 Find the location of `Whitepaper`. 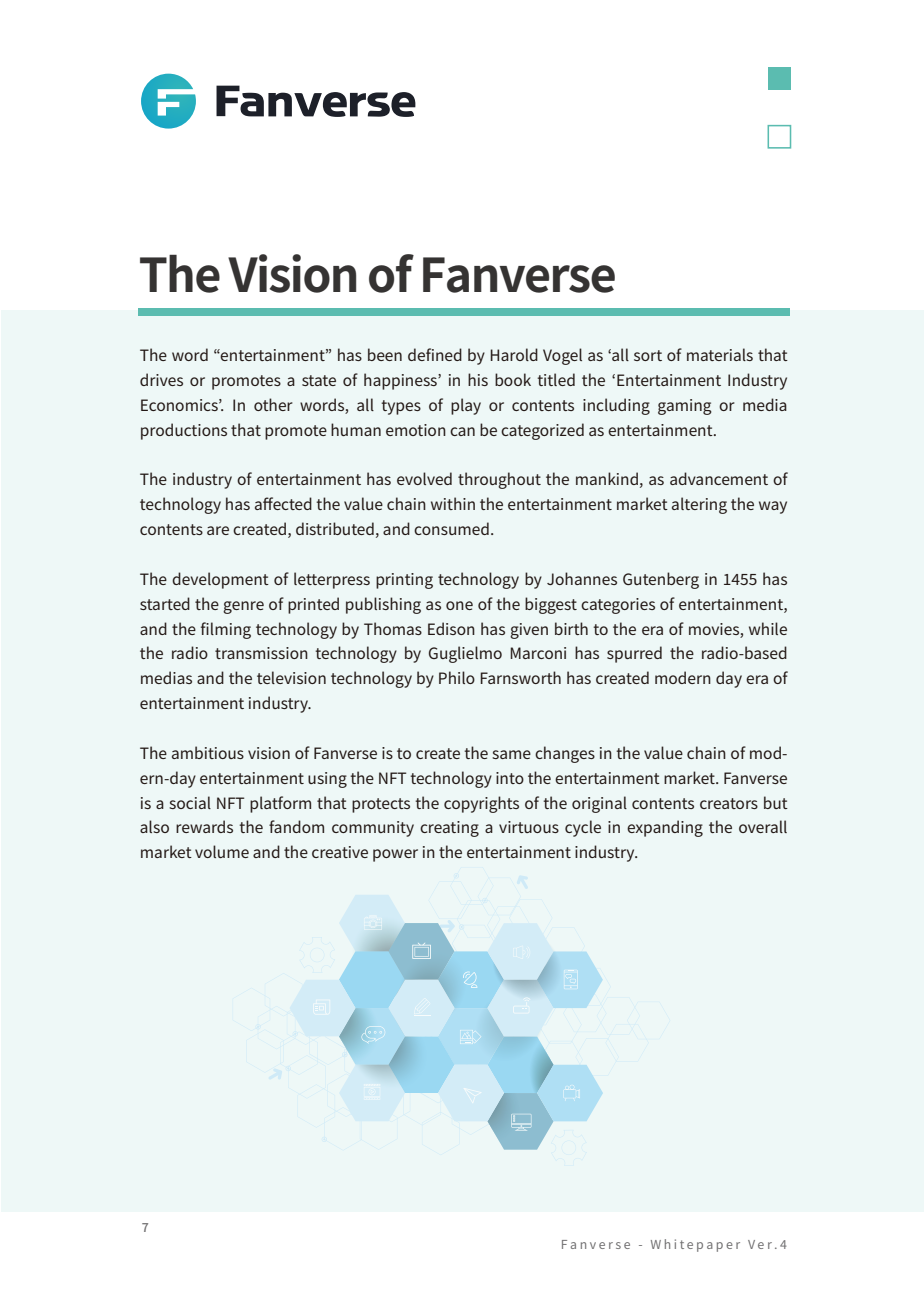

Whitepaper is located at coordinates (695, 1245).
